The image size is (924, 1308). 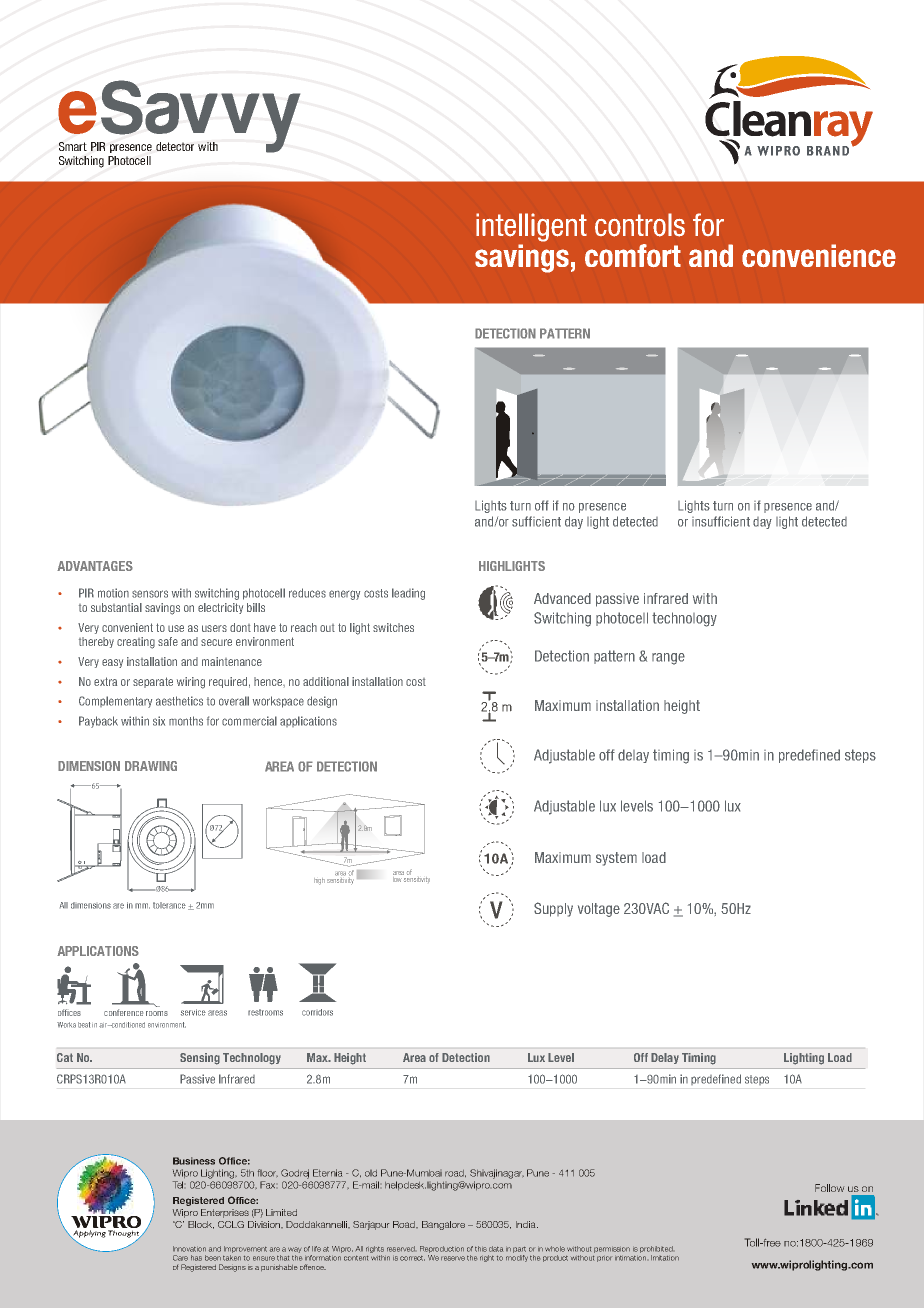 I want to click on switches, so click(x=393, y=627).
